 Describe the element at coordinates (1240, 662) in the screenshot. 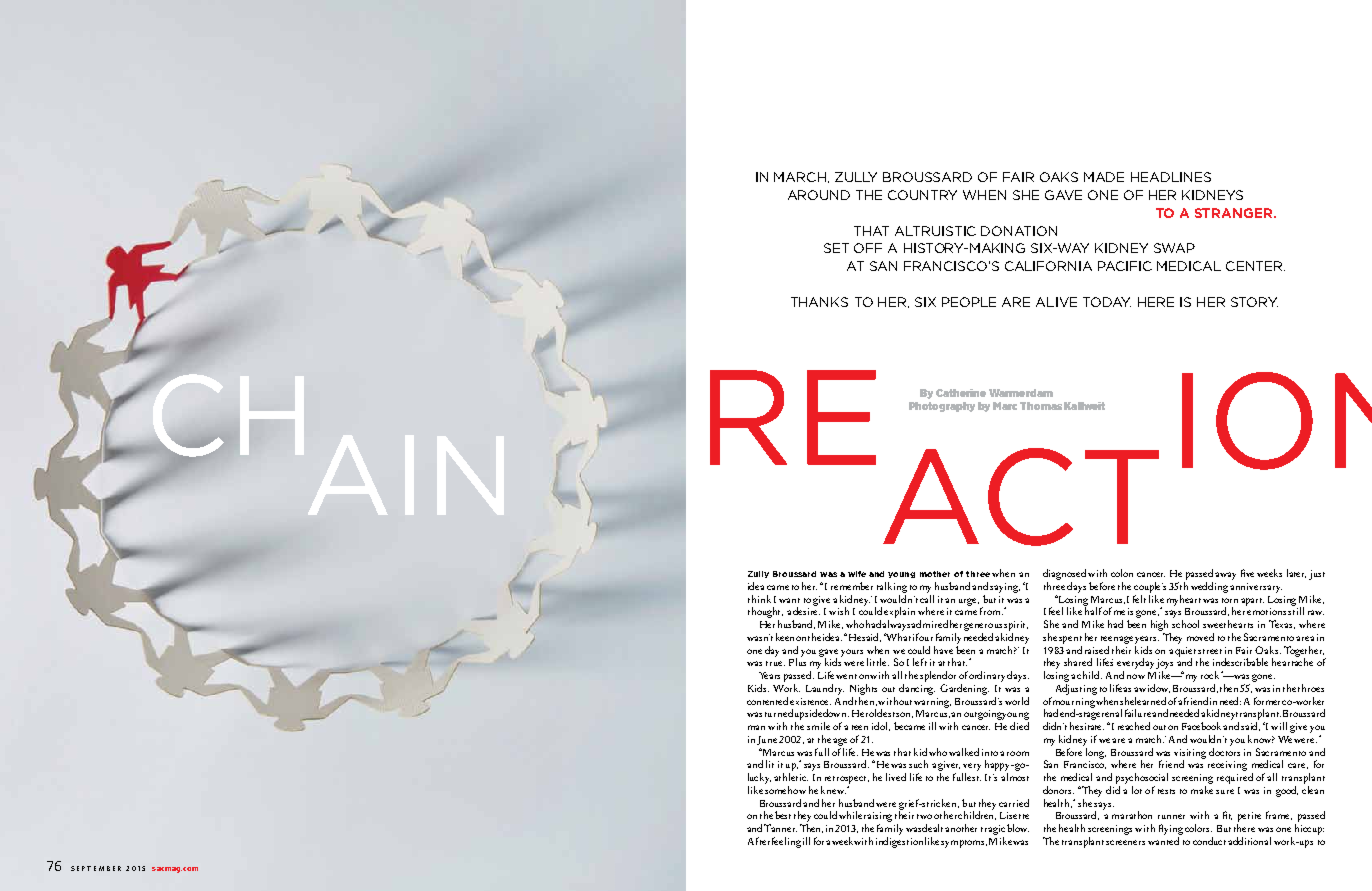

I see `indescribable` at that location.
